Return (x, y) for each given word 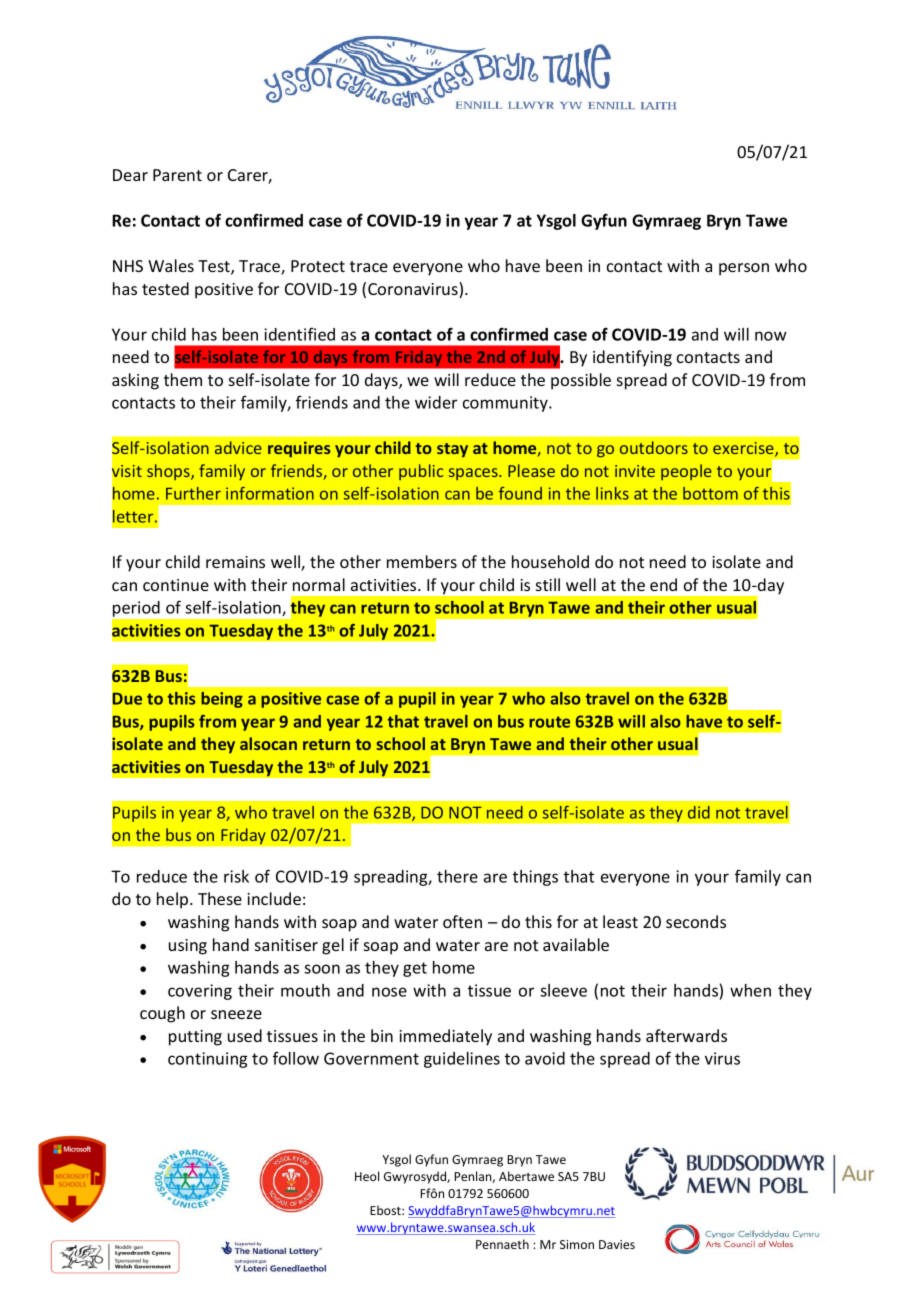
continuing (207, 1060)
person (744, 269)
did (699, 812)
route (549, 722)
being (222, 700)
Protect (318, 266)
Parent (177, 175)
